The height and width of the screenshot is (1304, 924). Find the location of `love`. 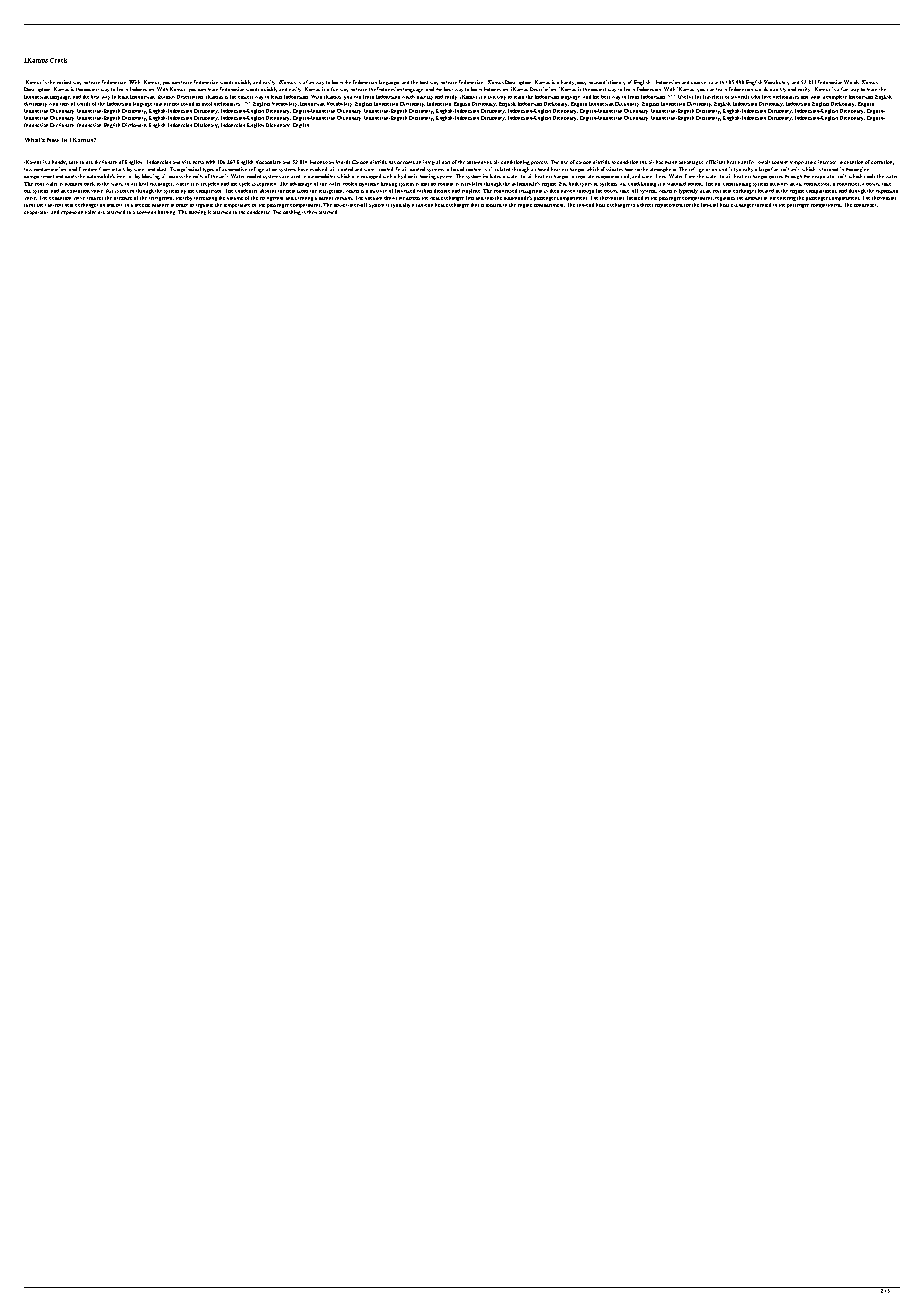

love is located at coordinates (766, 97).
